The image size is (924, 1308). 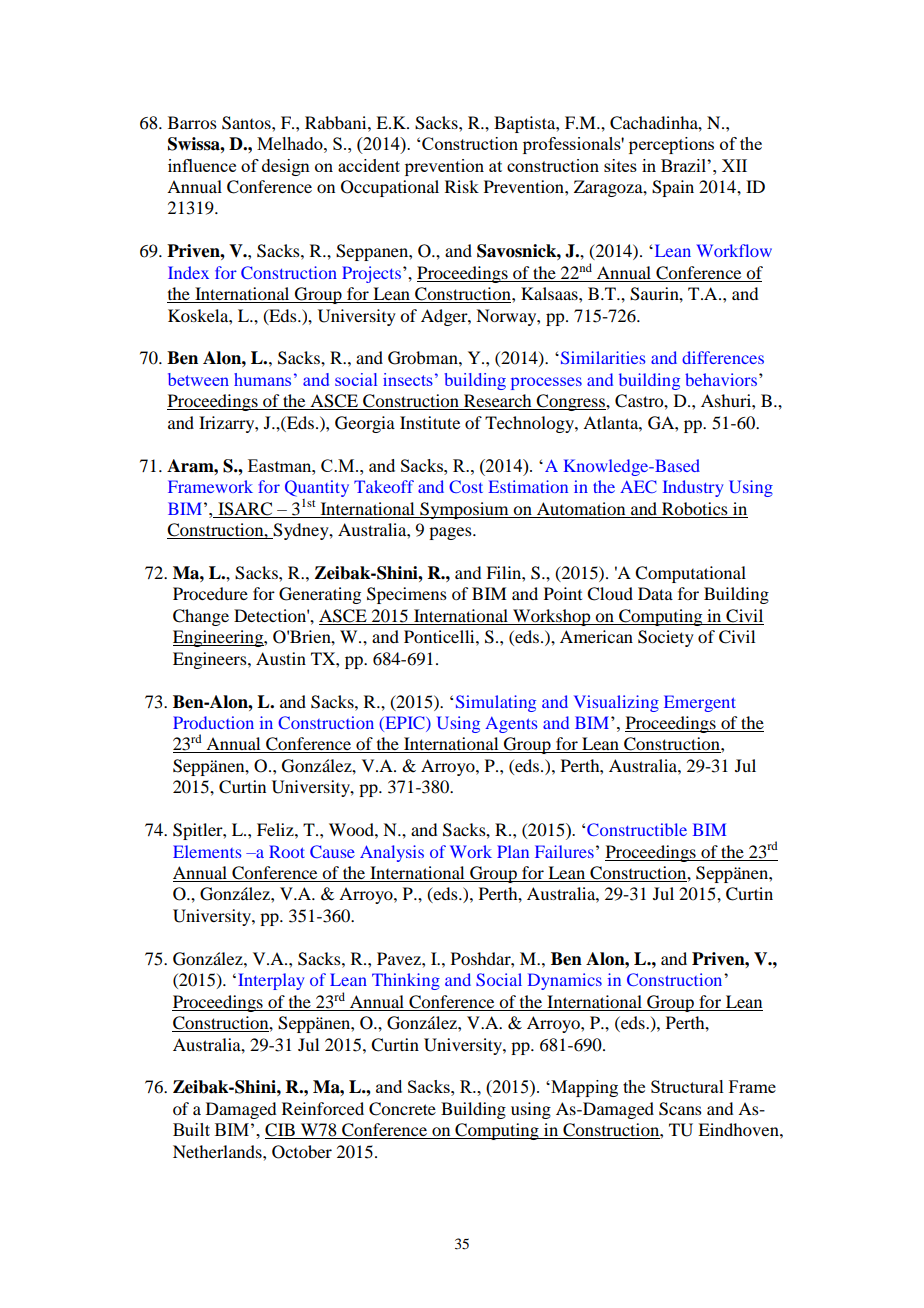 I want to click on Production, so click(x=213, y=722).
